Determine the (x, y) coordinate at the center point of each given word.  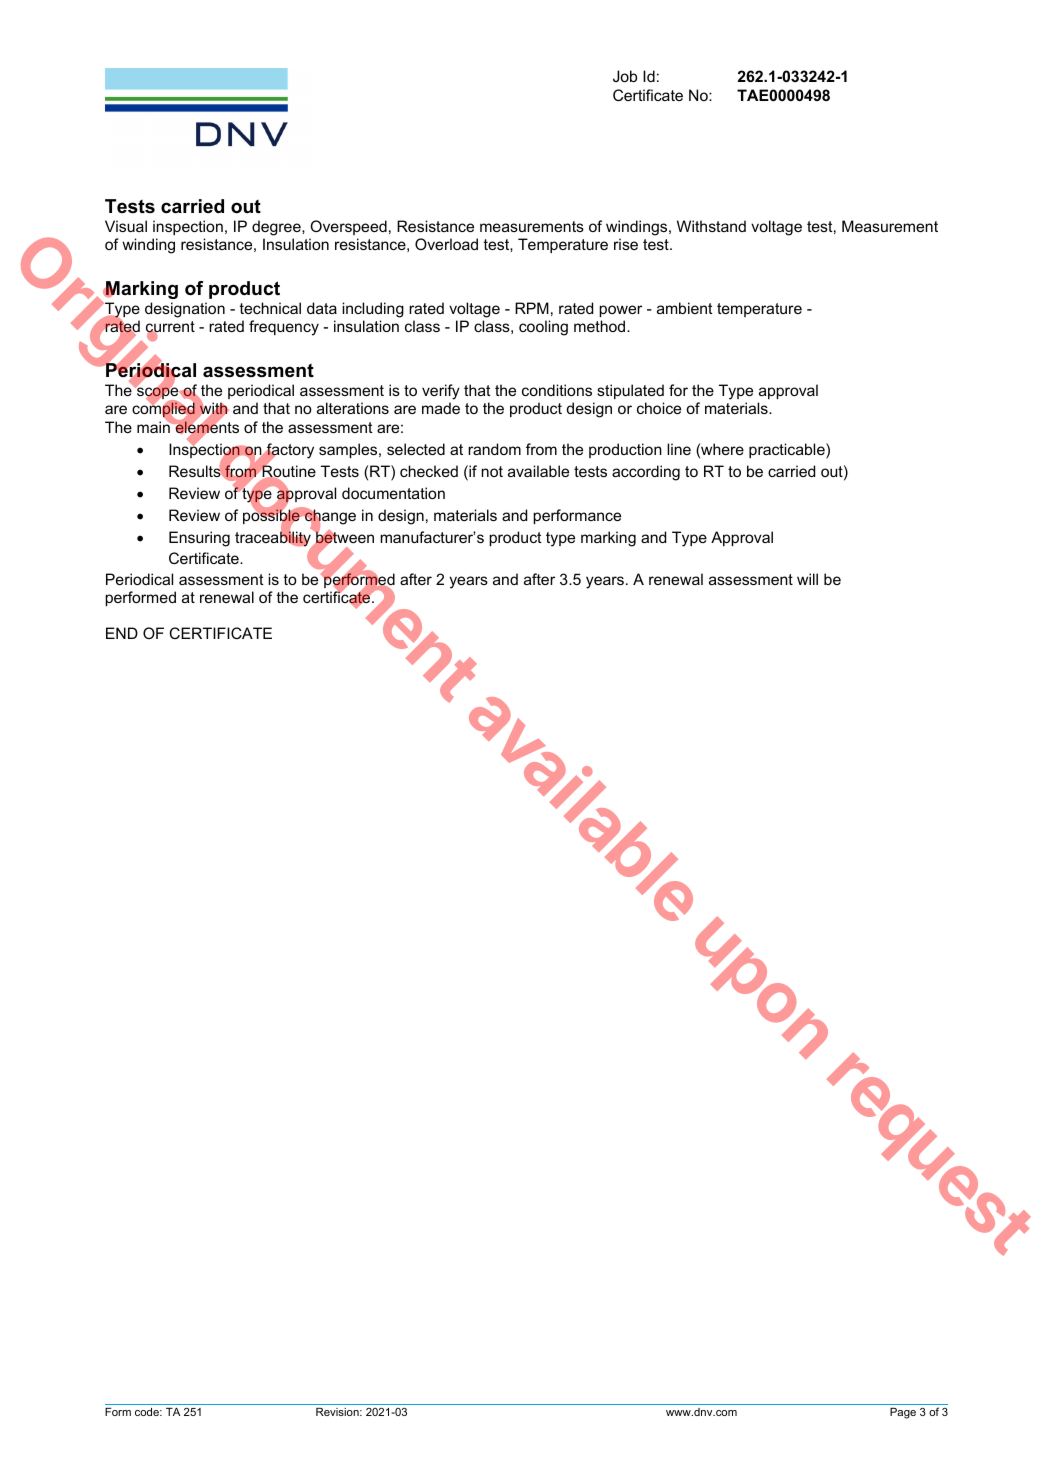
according (646, 473)
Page (903, 1413)
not (492, 471)
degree (277, 228)
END (122, 633)
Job (625, 76)
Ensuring (199, 539)
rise (626, 244)
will (807, 579)
